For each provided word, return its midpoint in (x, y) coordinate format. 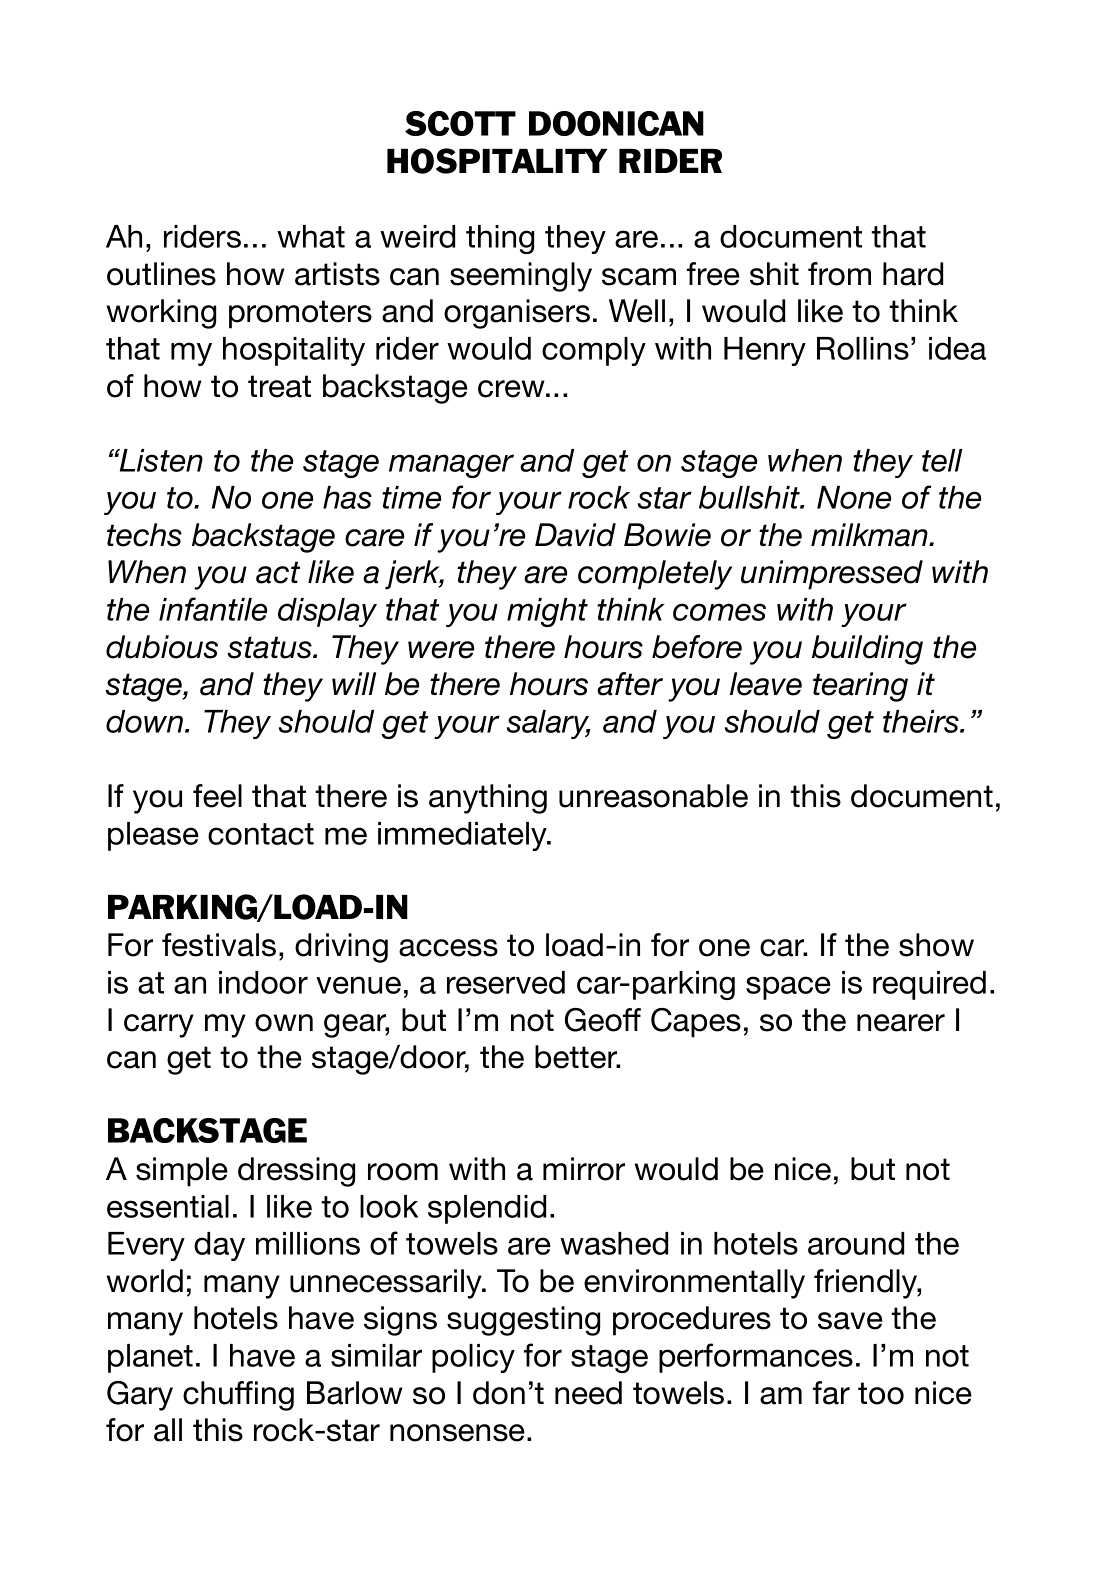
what (311, 236)
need (588, 1393)
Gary (140, 1396)
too (881, 1393)
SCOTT (460, 123)
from (839, 274)
